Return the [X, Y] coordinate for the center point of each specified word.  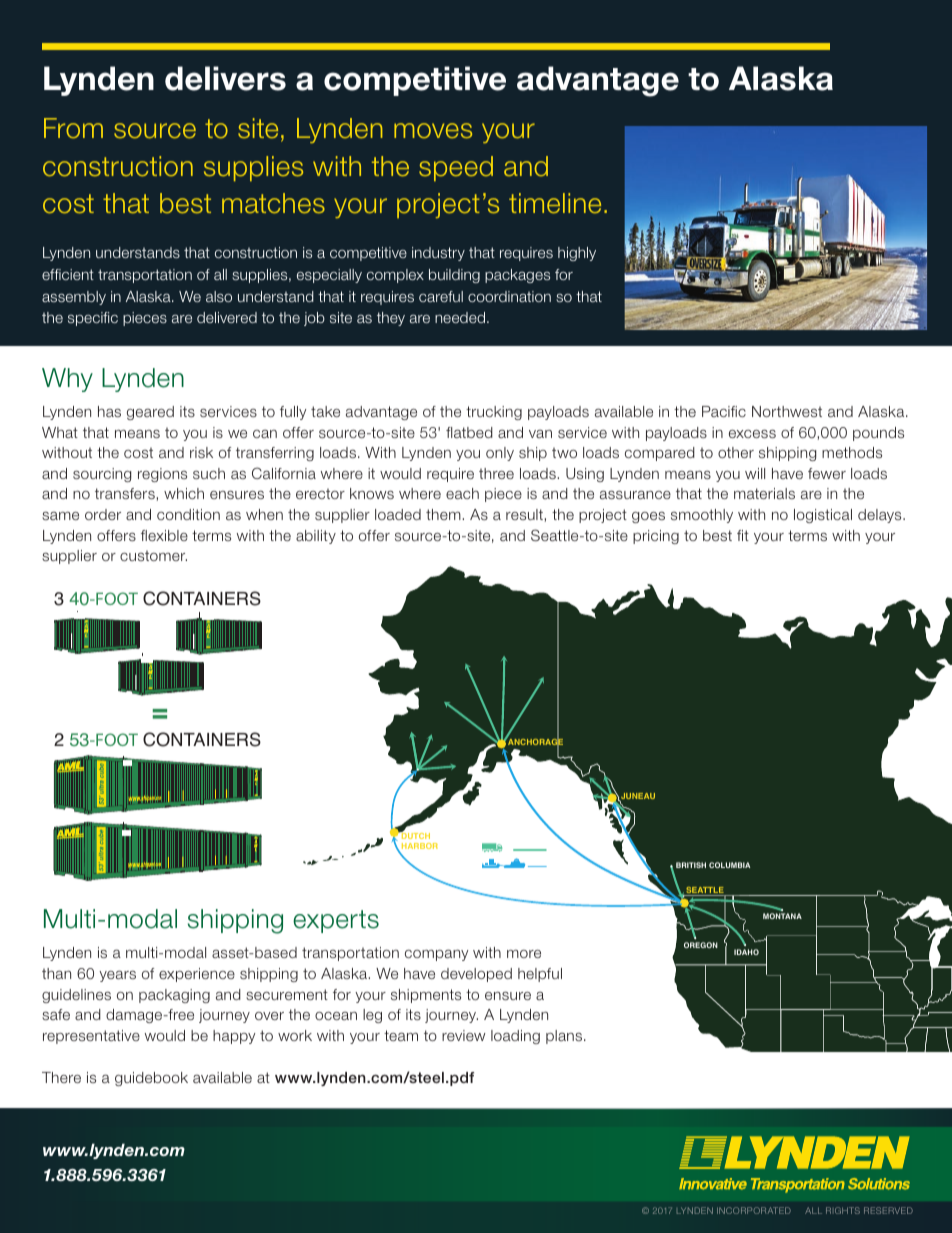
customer [153, 556]
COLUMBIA [729, 865]
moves [433, 131]
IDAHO [746, 952]
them [444, 514]
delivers [225, 78]
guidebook [151, 1079]
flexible [164, 535]
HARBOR [418, 847]
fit [743, 535]
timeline [555, 203]
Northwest [787, 411]
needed [461, 317]
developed [476, 975]
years [117, 976]
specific [93, 319]
